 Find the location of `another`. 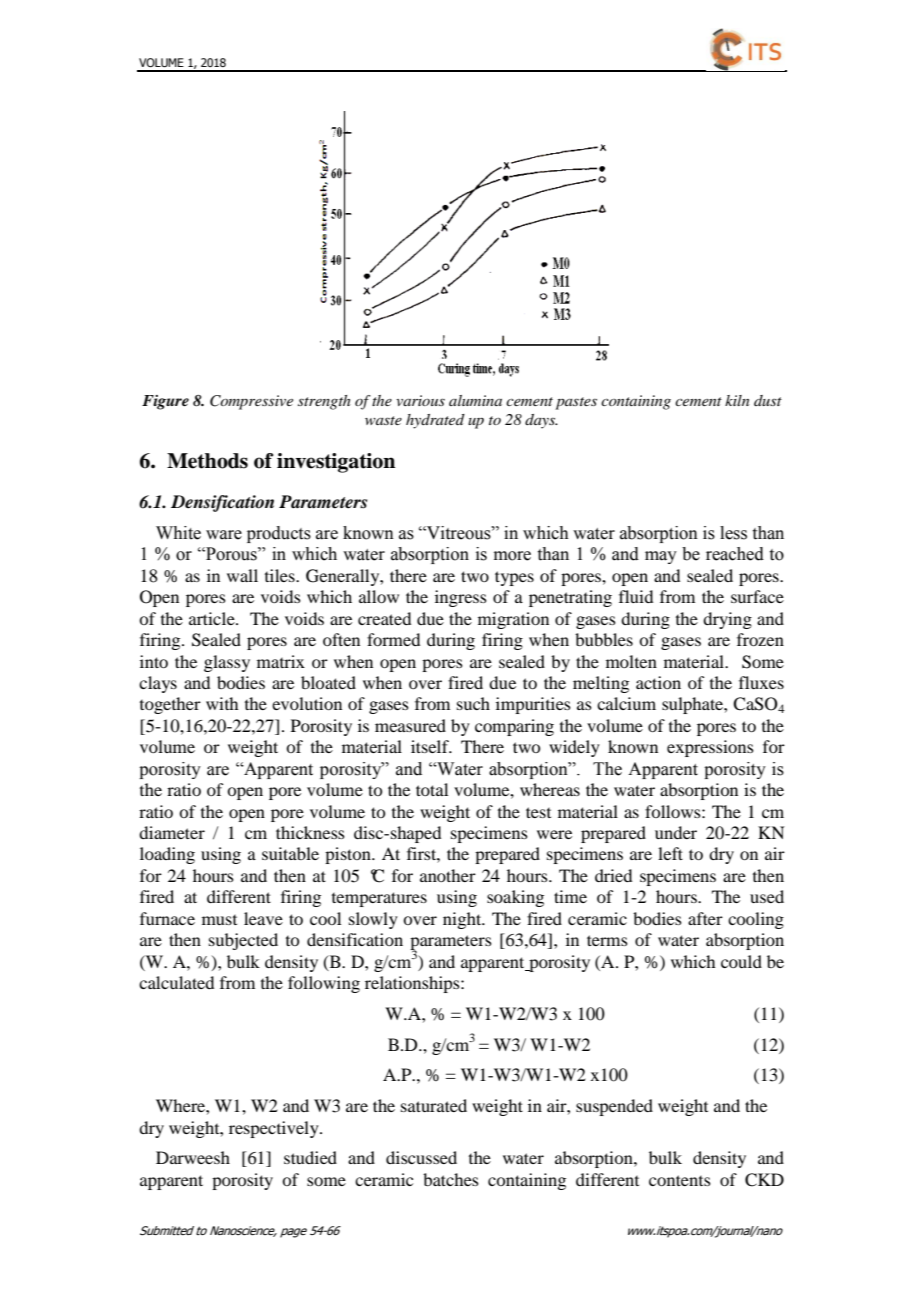

another is located at coordinates (448, 875).
